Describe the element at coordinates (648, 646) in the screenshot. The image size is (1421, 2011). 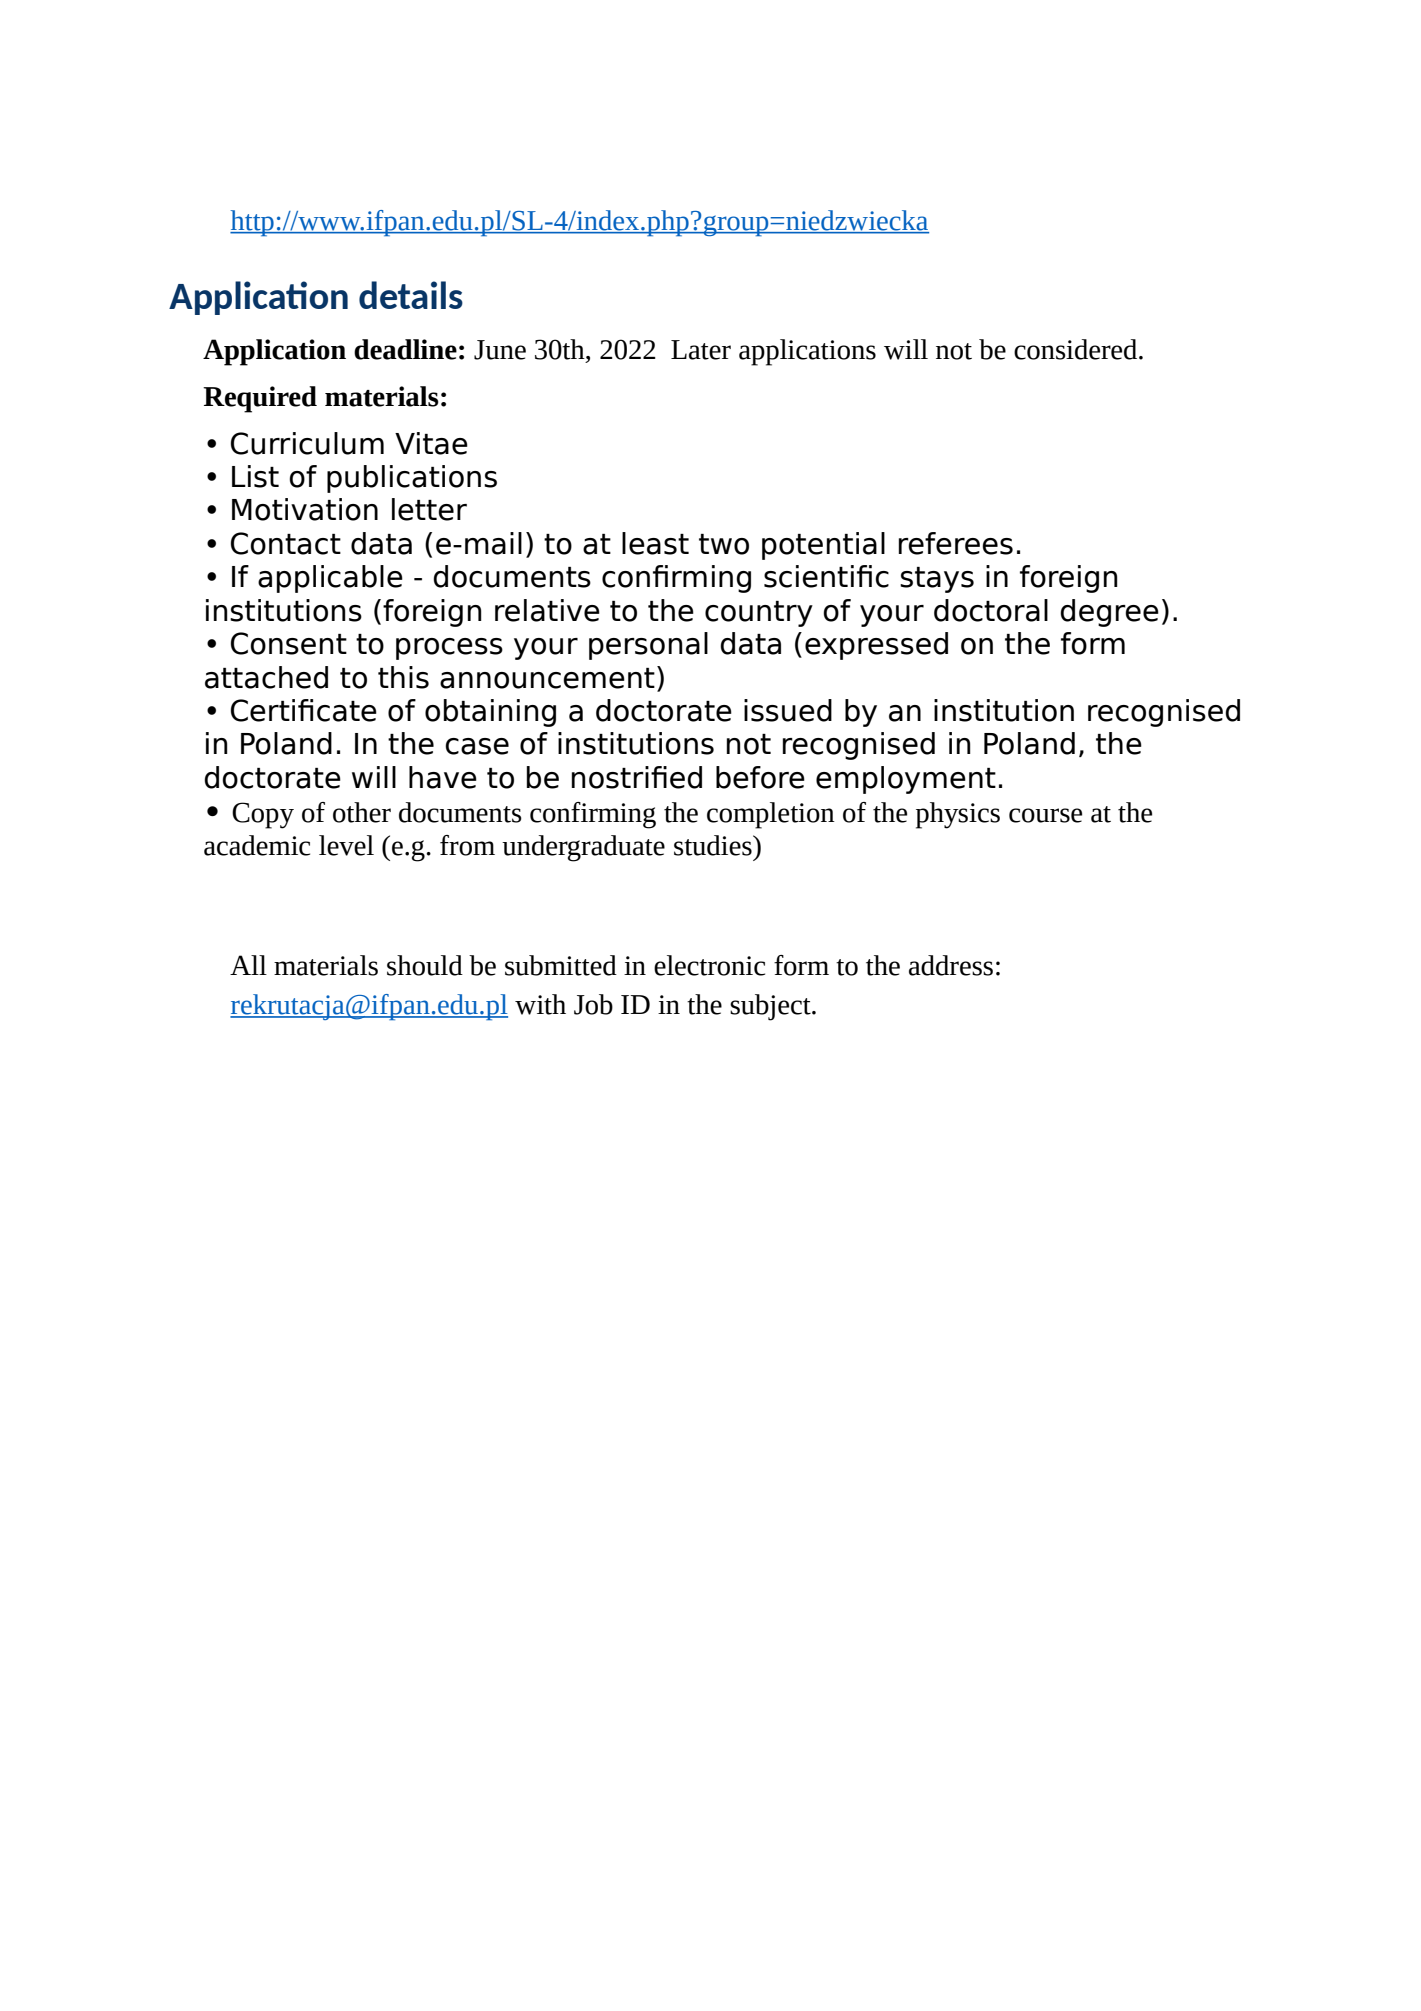
I see `personal` at that location.
